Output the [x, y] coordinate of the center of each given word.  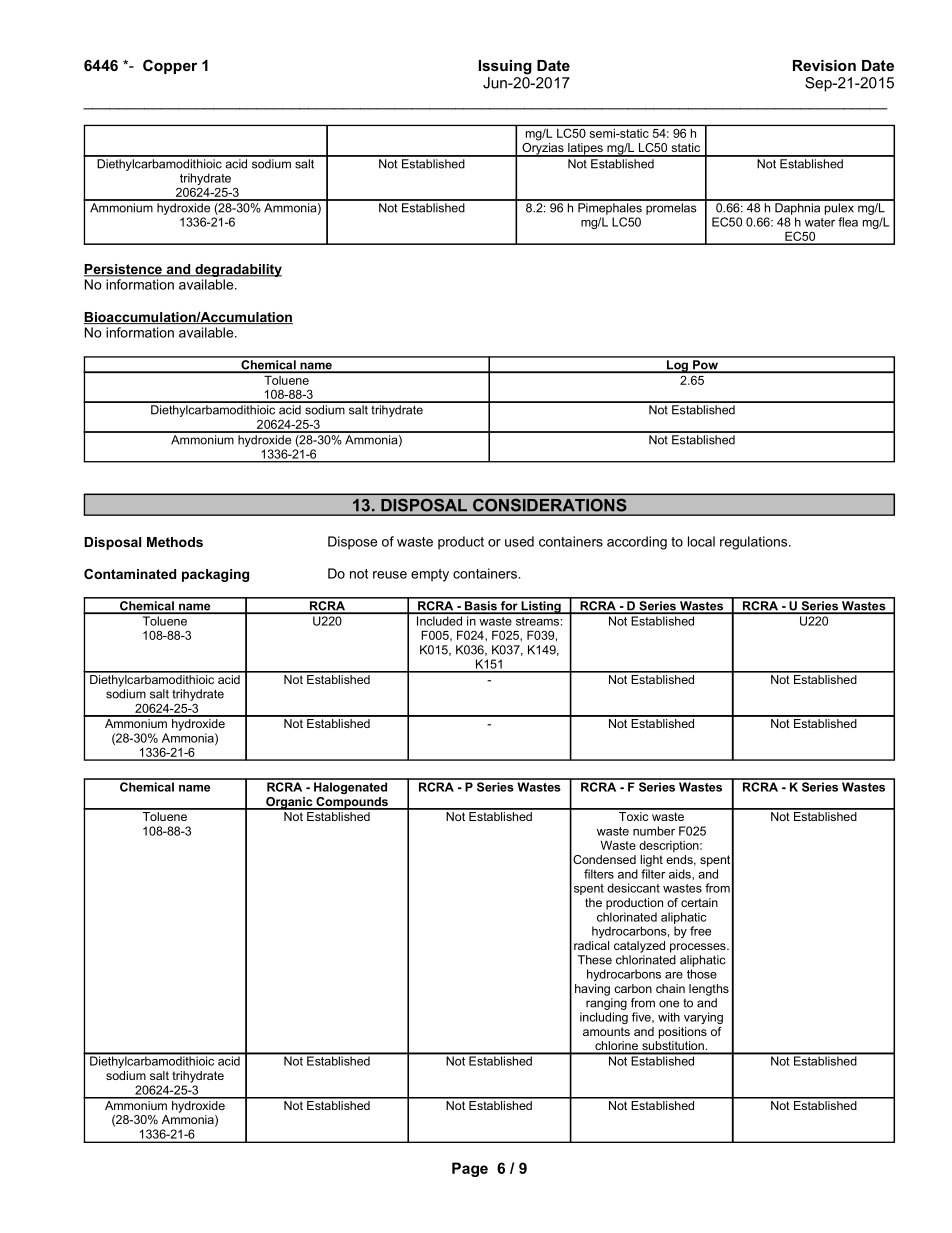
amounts [606, 1031]
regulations [755, 543]
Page [470, 1169]
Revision [824, 65]
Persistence [124, 270]
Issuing [505, 67]
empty [430, 575]
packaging [215, 575]
